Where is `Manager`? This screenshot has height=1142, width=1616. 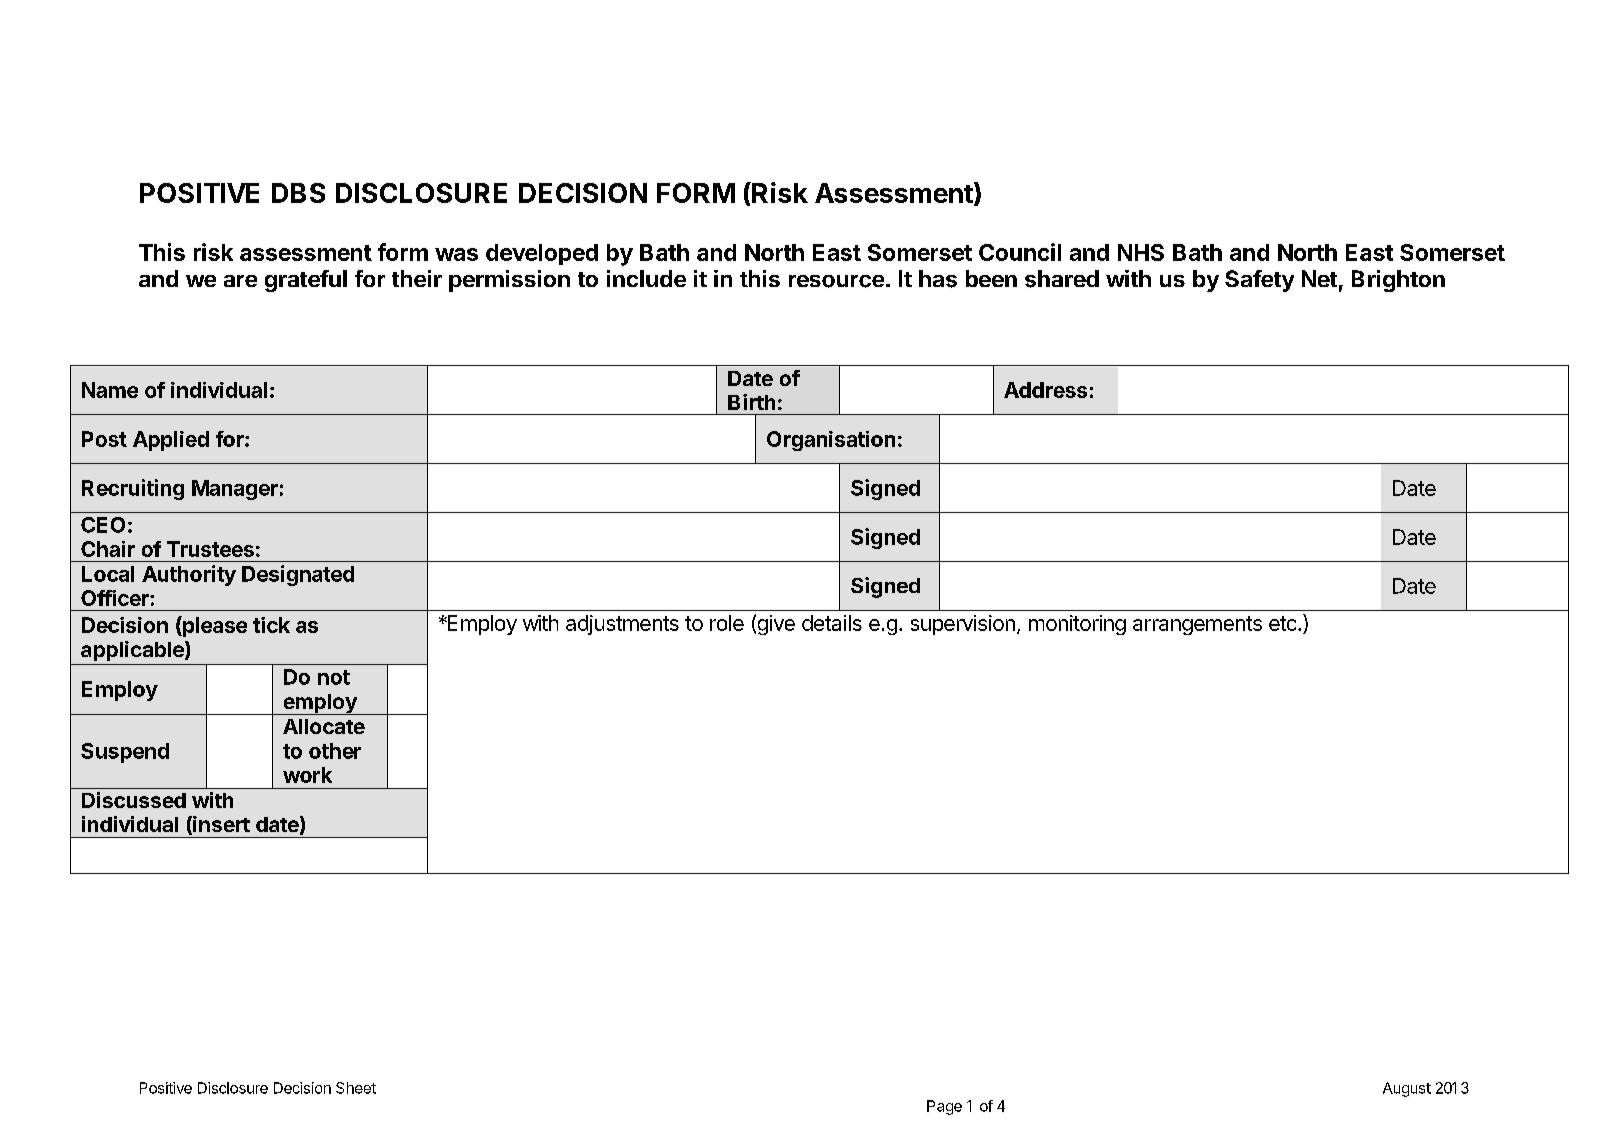 Manager is located at coordinates (235, 490).
